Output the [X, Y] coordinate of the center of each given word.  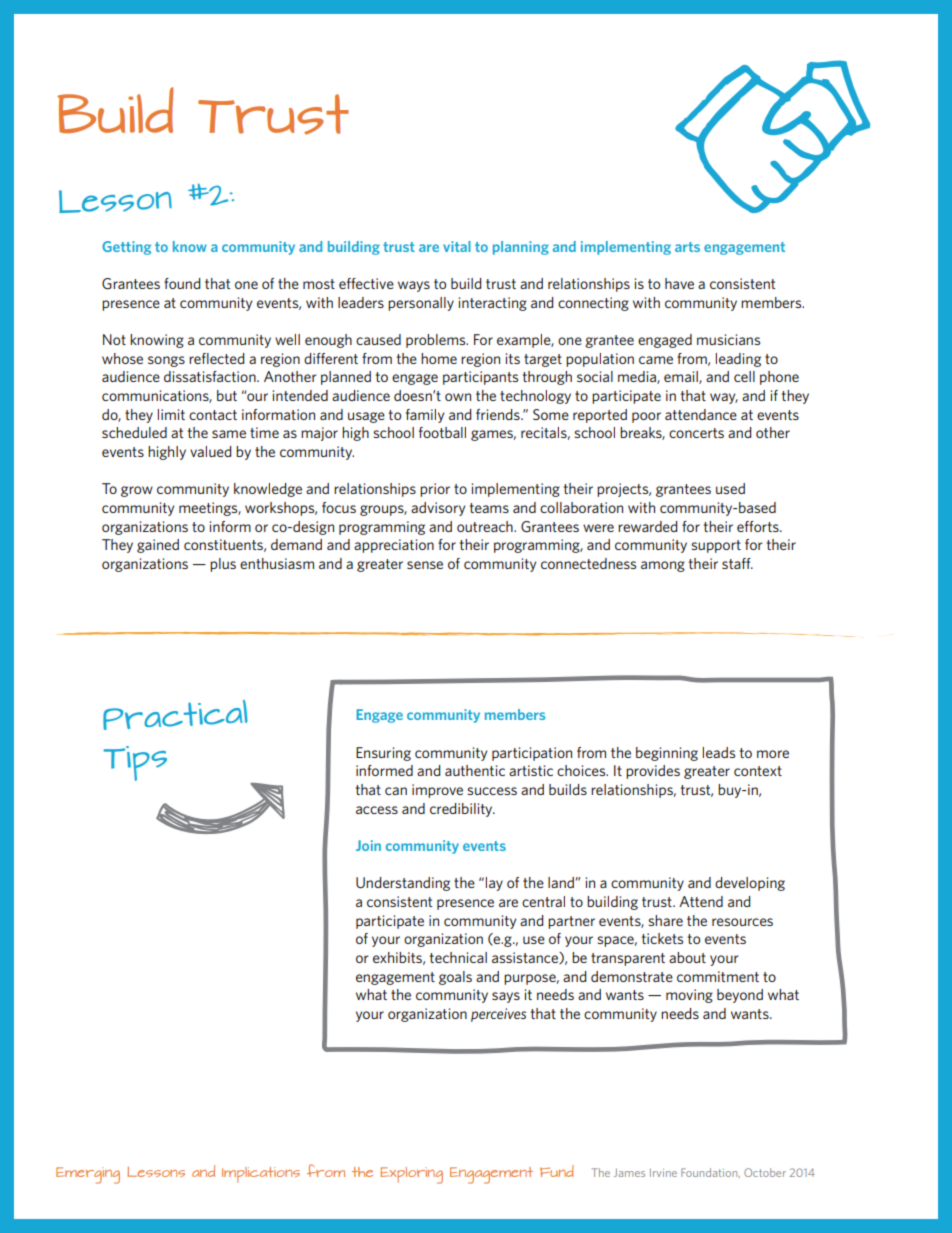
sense [425, 565]
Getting [126, 248]
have [679, 283]
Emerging [88, 1175]
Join [368, 845]
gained [158, 546]
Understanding [403, 884]
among [663, 566]
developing [750, 884]
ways [414, 286]
